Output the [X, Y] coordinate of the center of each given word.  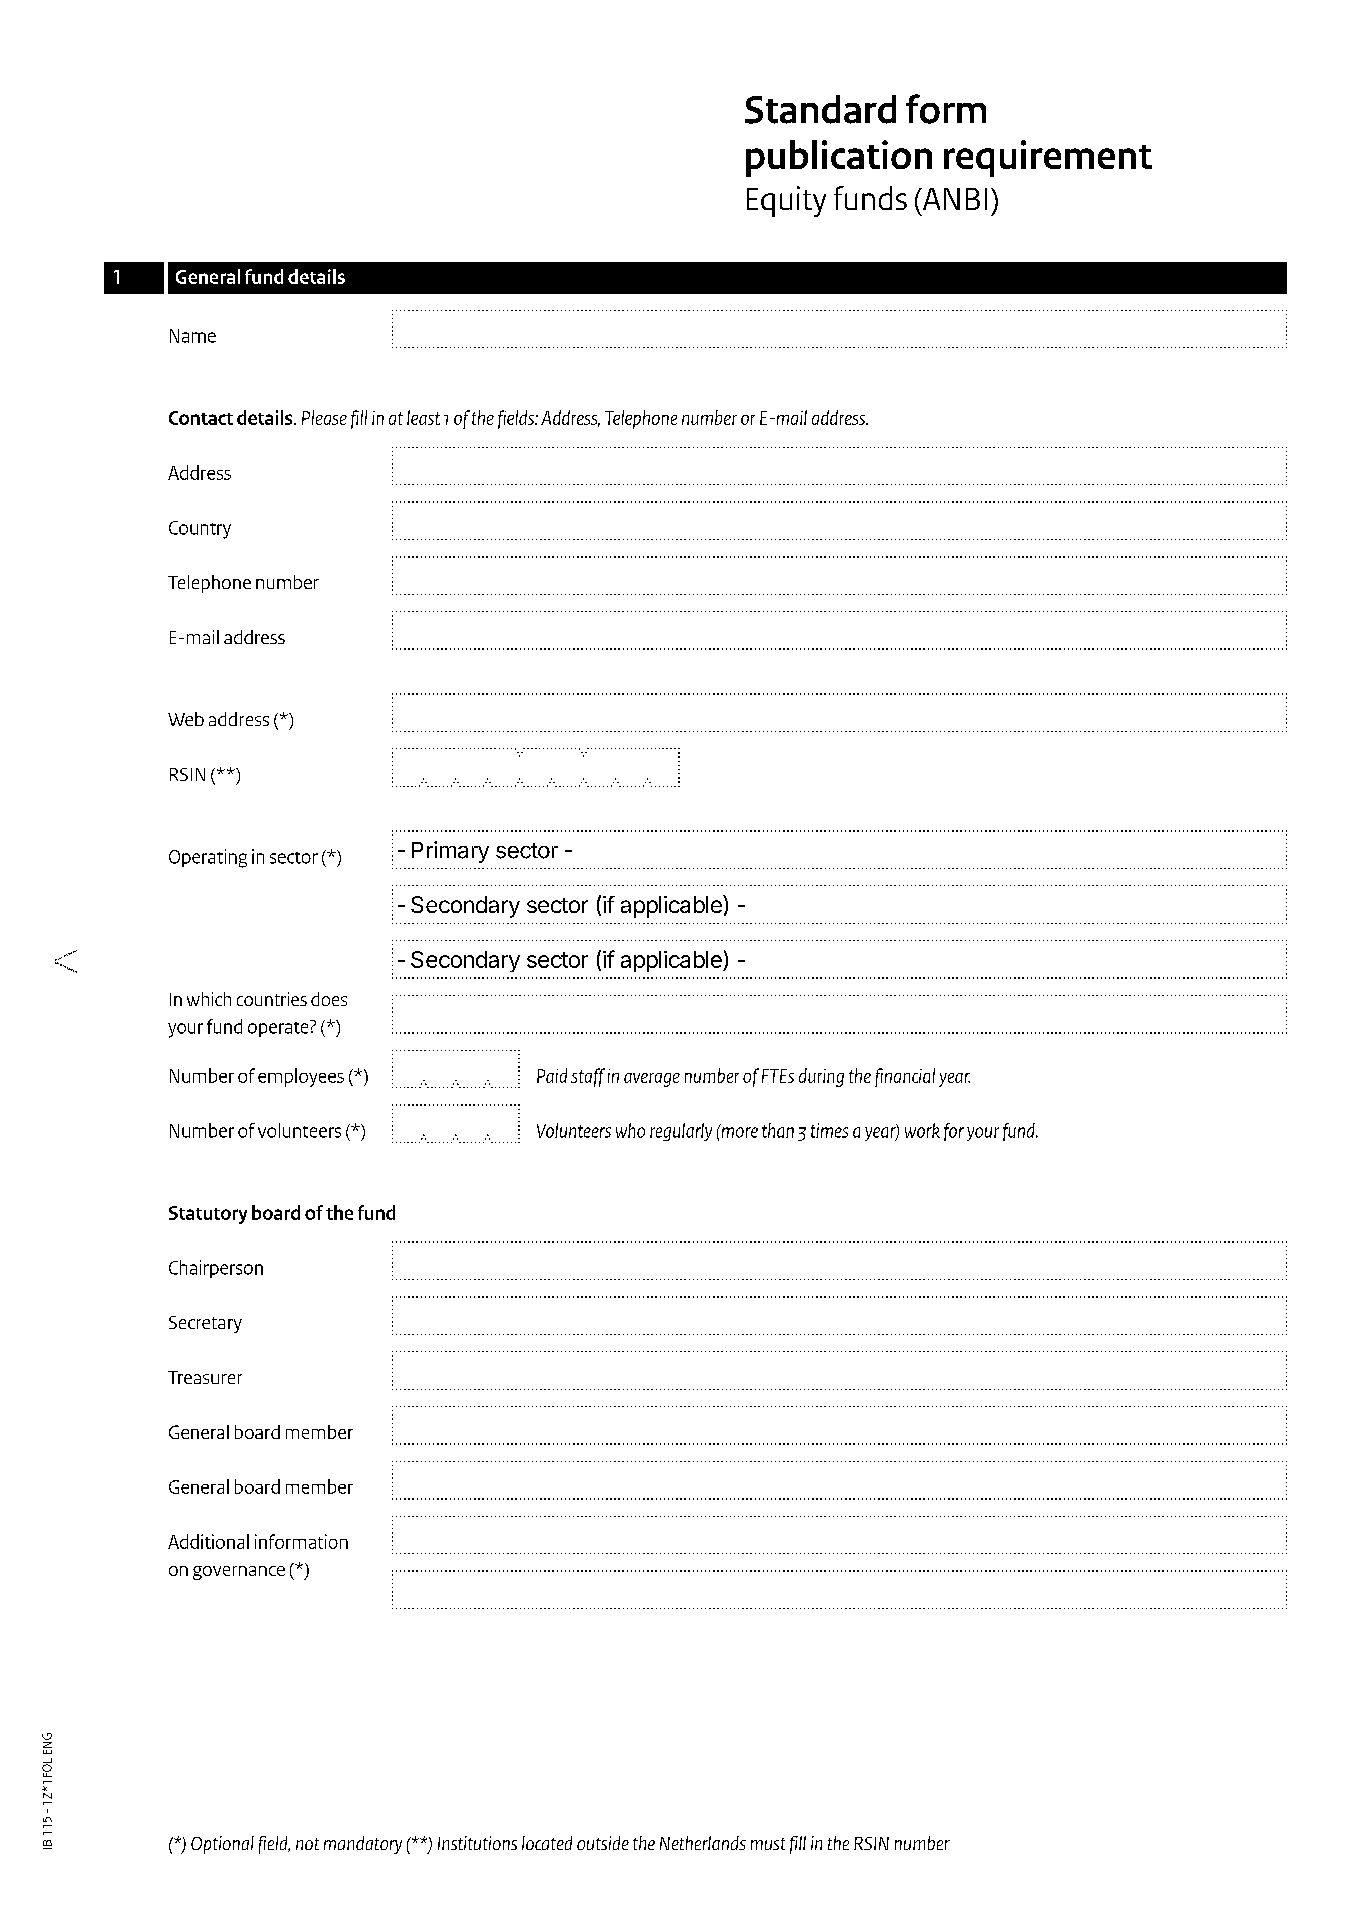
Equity [786, 201]
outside [603, 1843]
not [307, 1844]
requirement [1048, 158]
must [768, 1844]
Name [193, 336]
